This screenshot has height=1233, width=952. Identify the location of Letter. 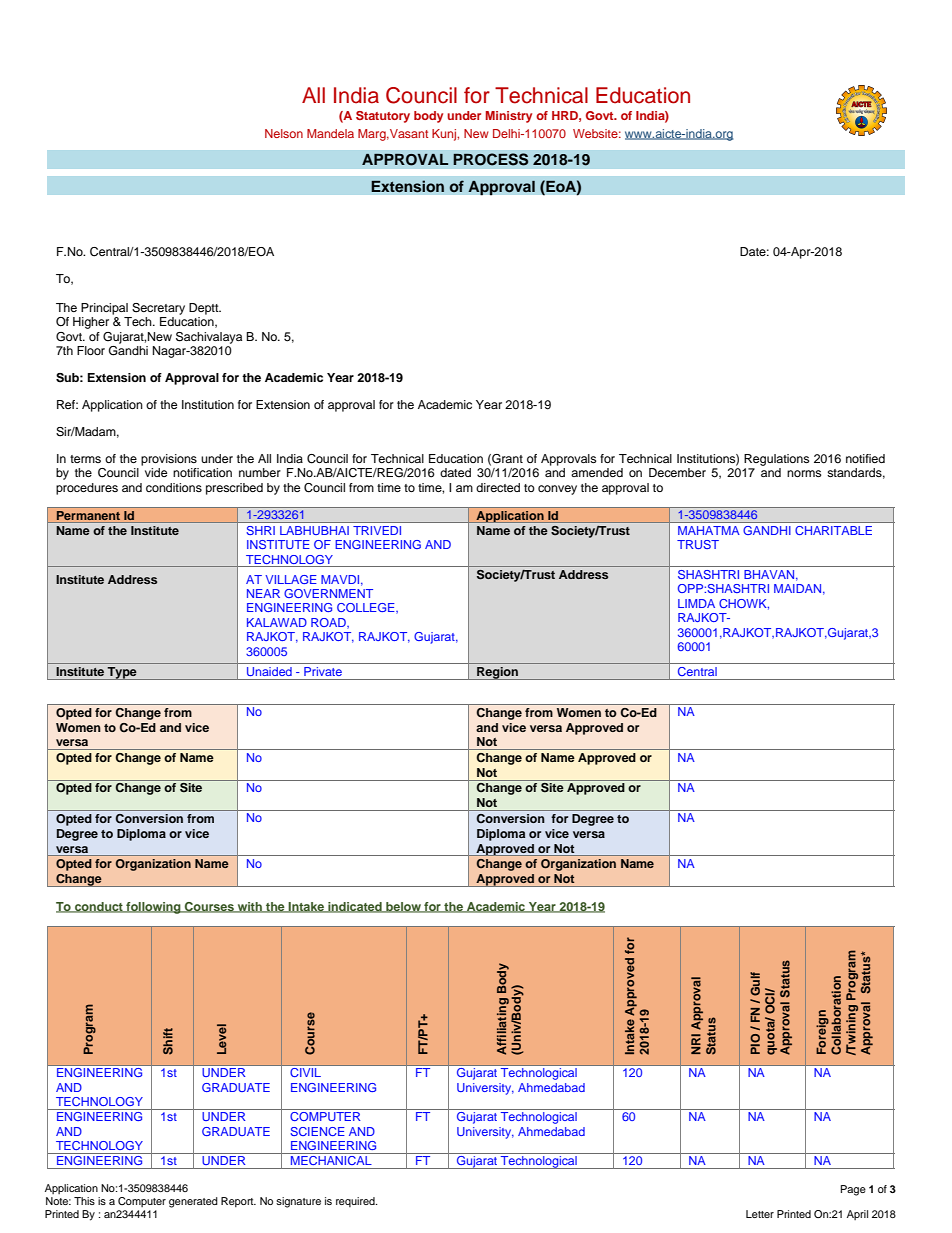
(760, 1214).
